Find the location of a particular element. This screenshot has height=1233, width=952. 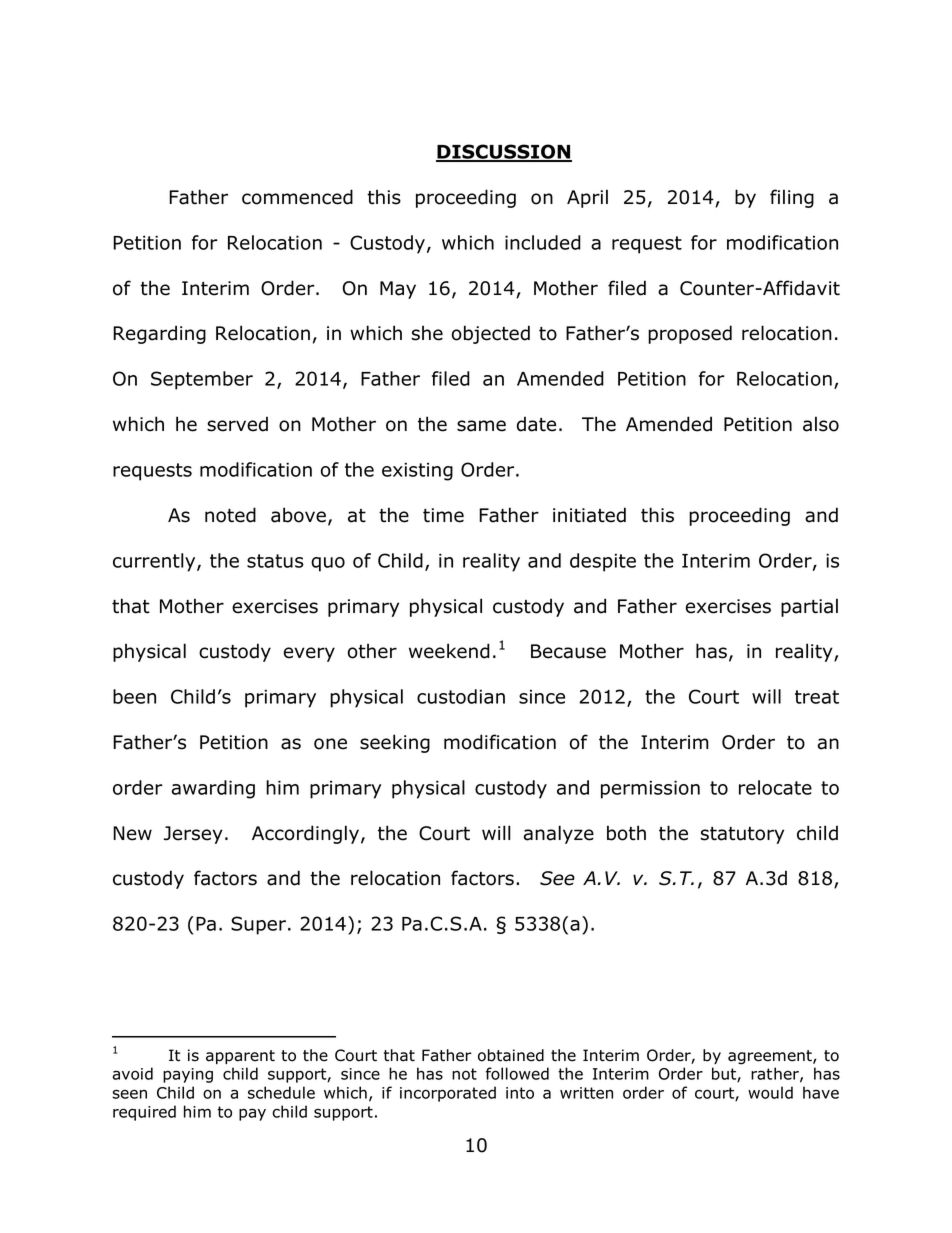

commenced is located at coordinates (297, 197).
